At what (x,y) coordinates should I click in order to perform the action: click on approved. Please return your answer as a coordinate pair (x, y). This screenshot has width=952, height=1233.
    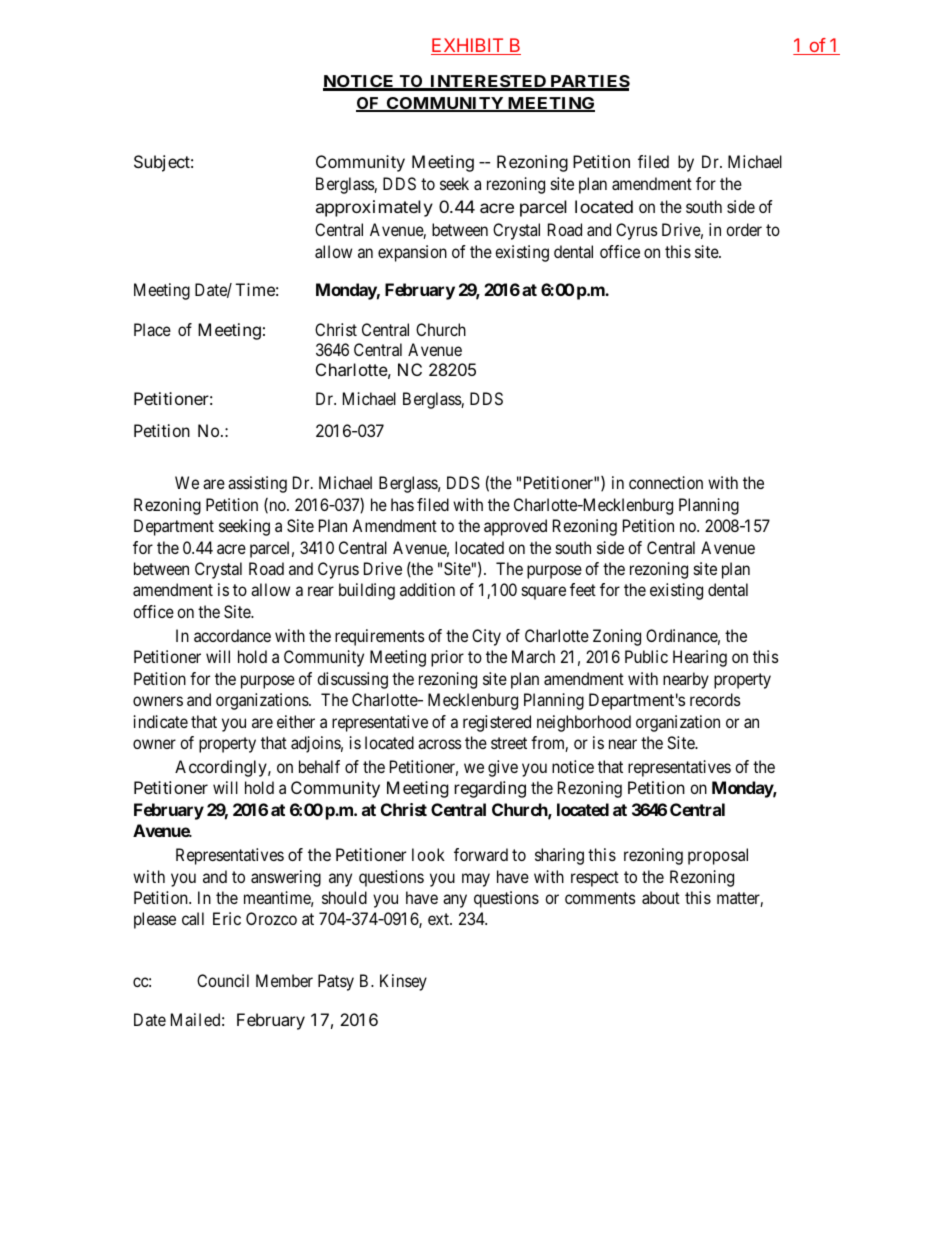
    Looking at the image, I should click on (515, 527).
